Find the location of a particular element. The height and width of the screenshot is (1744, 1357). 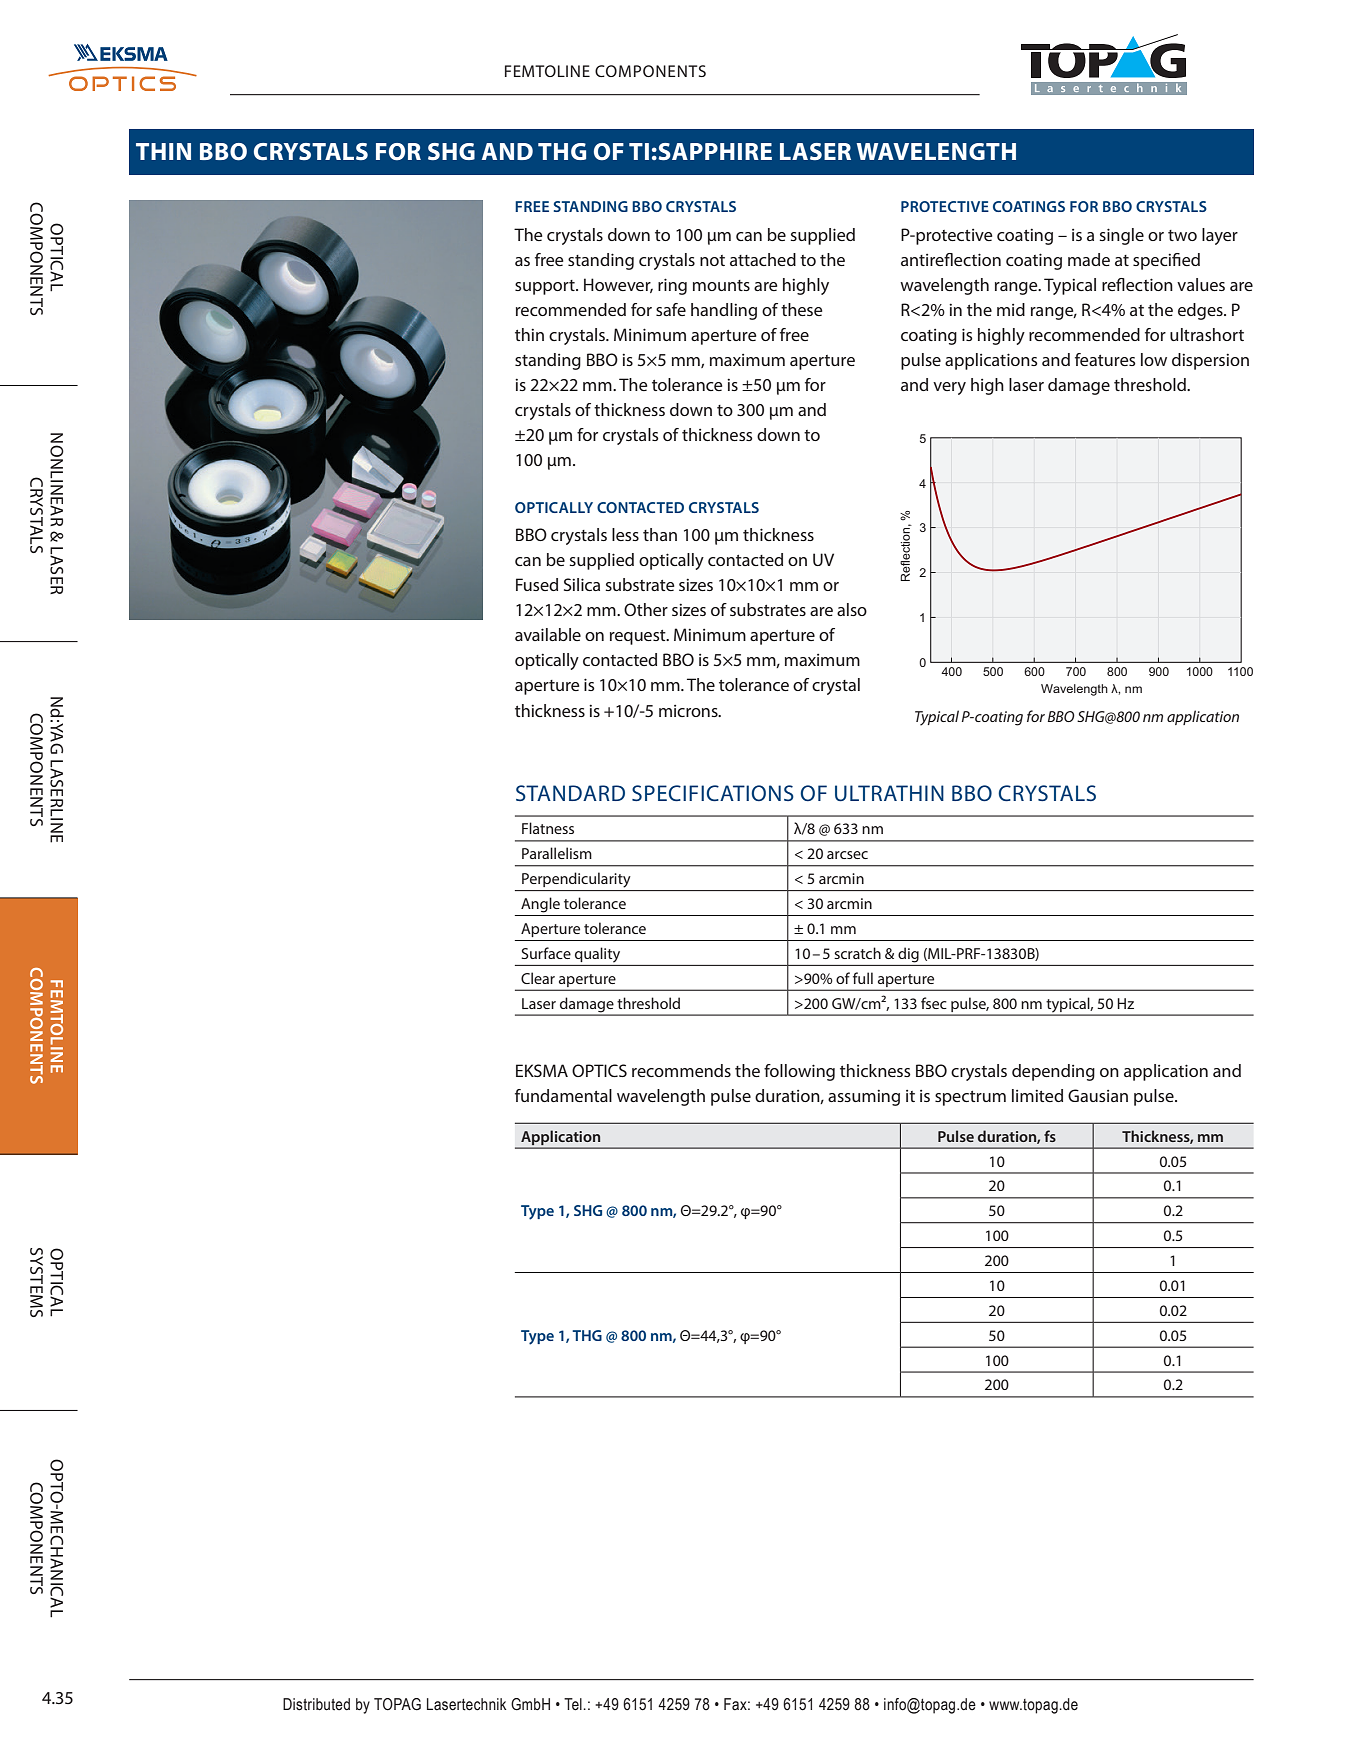

attached is located at coordinates (763, 259).
